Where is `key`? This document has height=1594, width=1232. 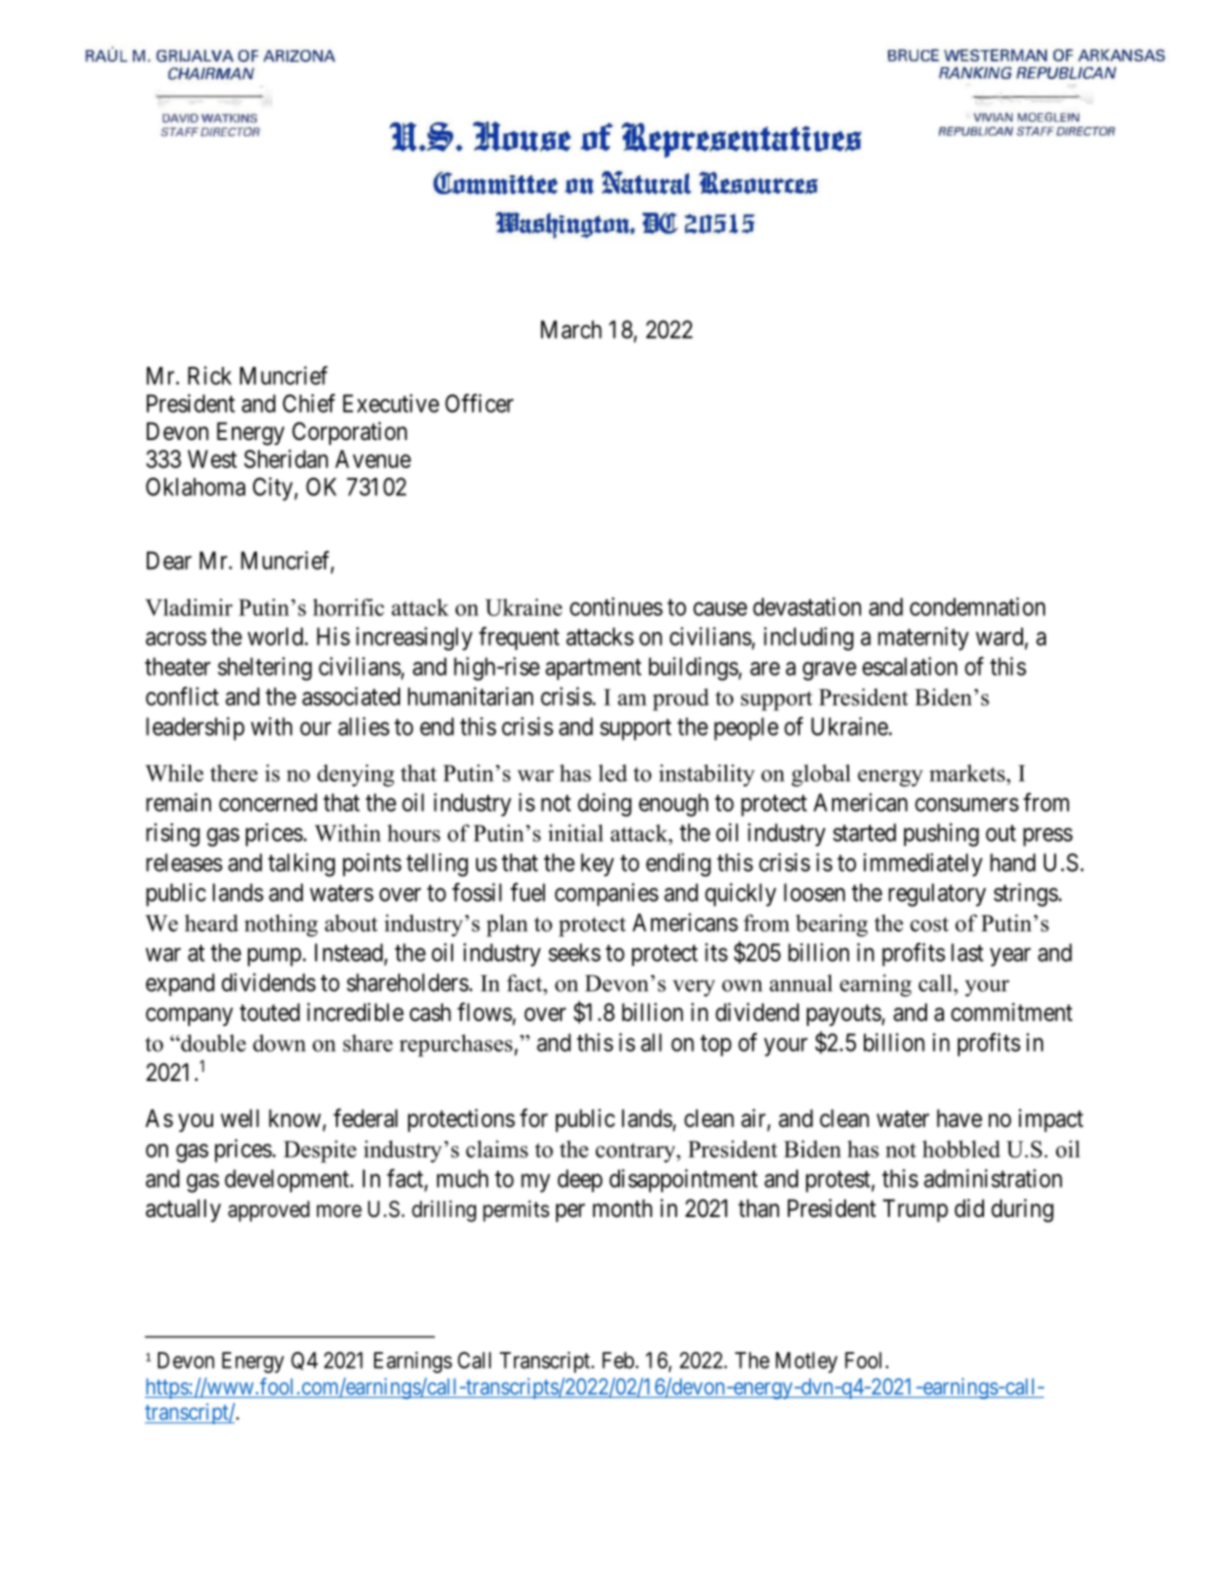
key is located at coordinates (597, 865).
